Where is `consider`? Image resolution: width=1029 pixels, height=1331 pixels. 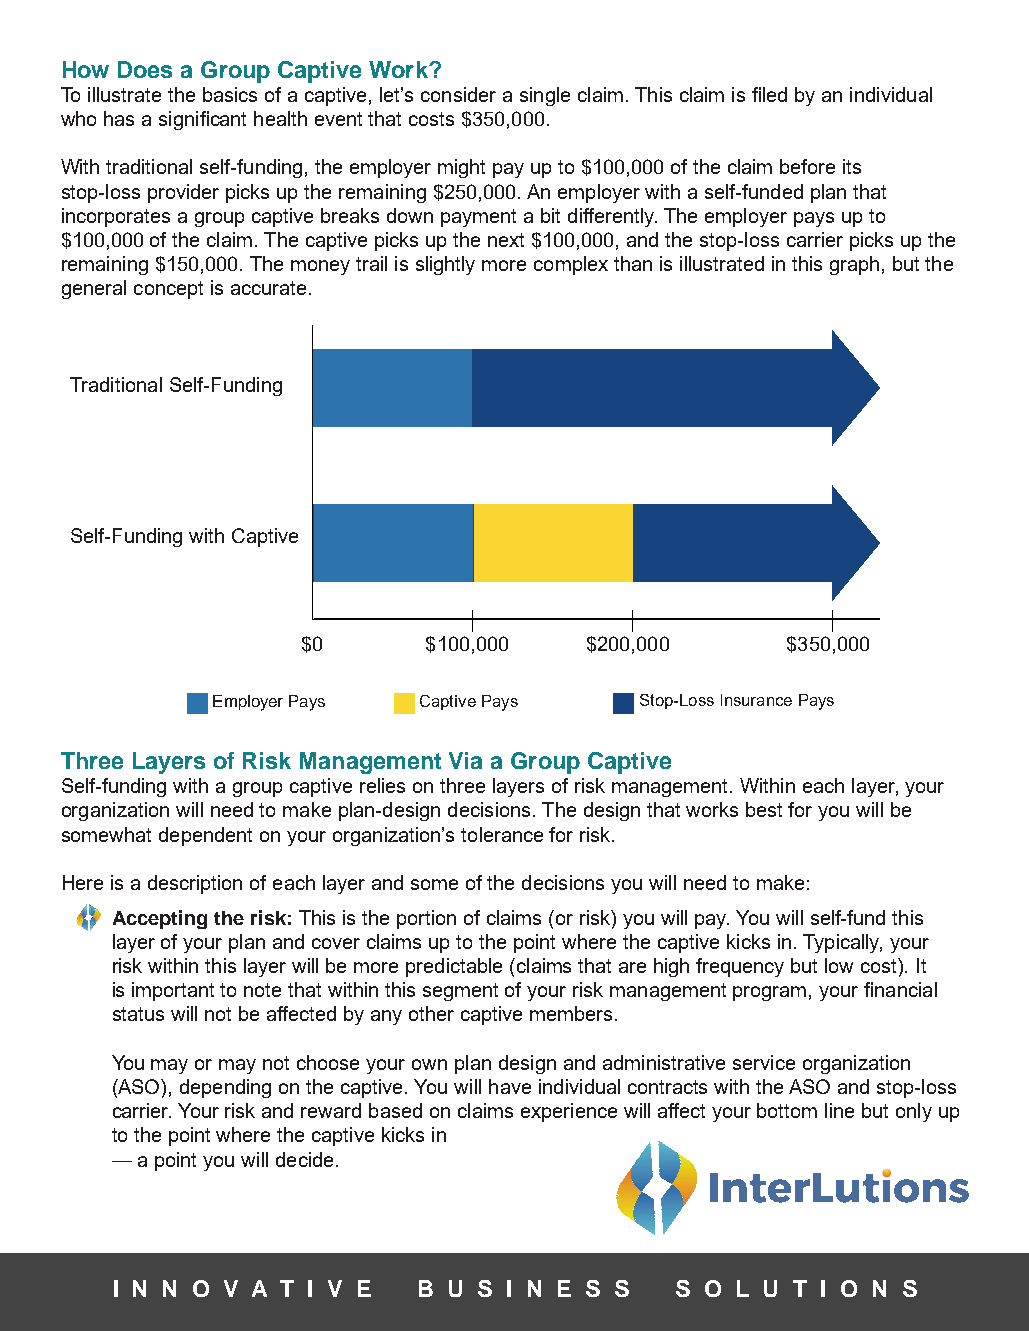
consider is located at coordinates (458, 94).
